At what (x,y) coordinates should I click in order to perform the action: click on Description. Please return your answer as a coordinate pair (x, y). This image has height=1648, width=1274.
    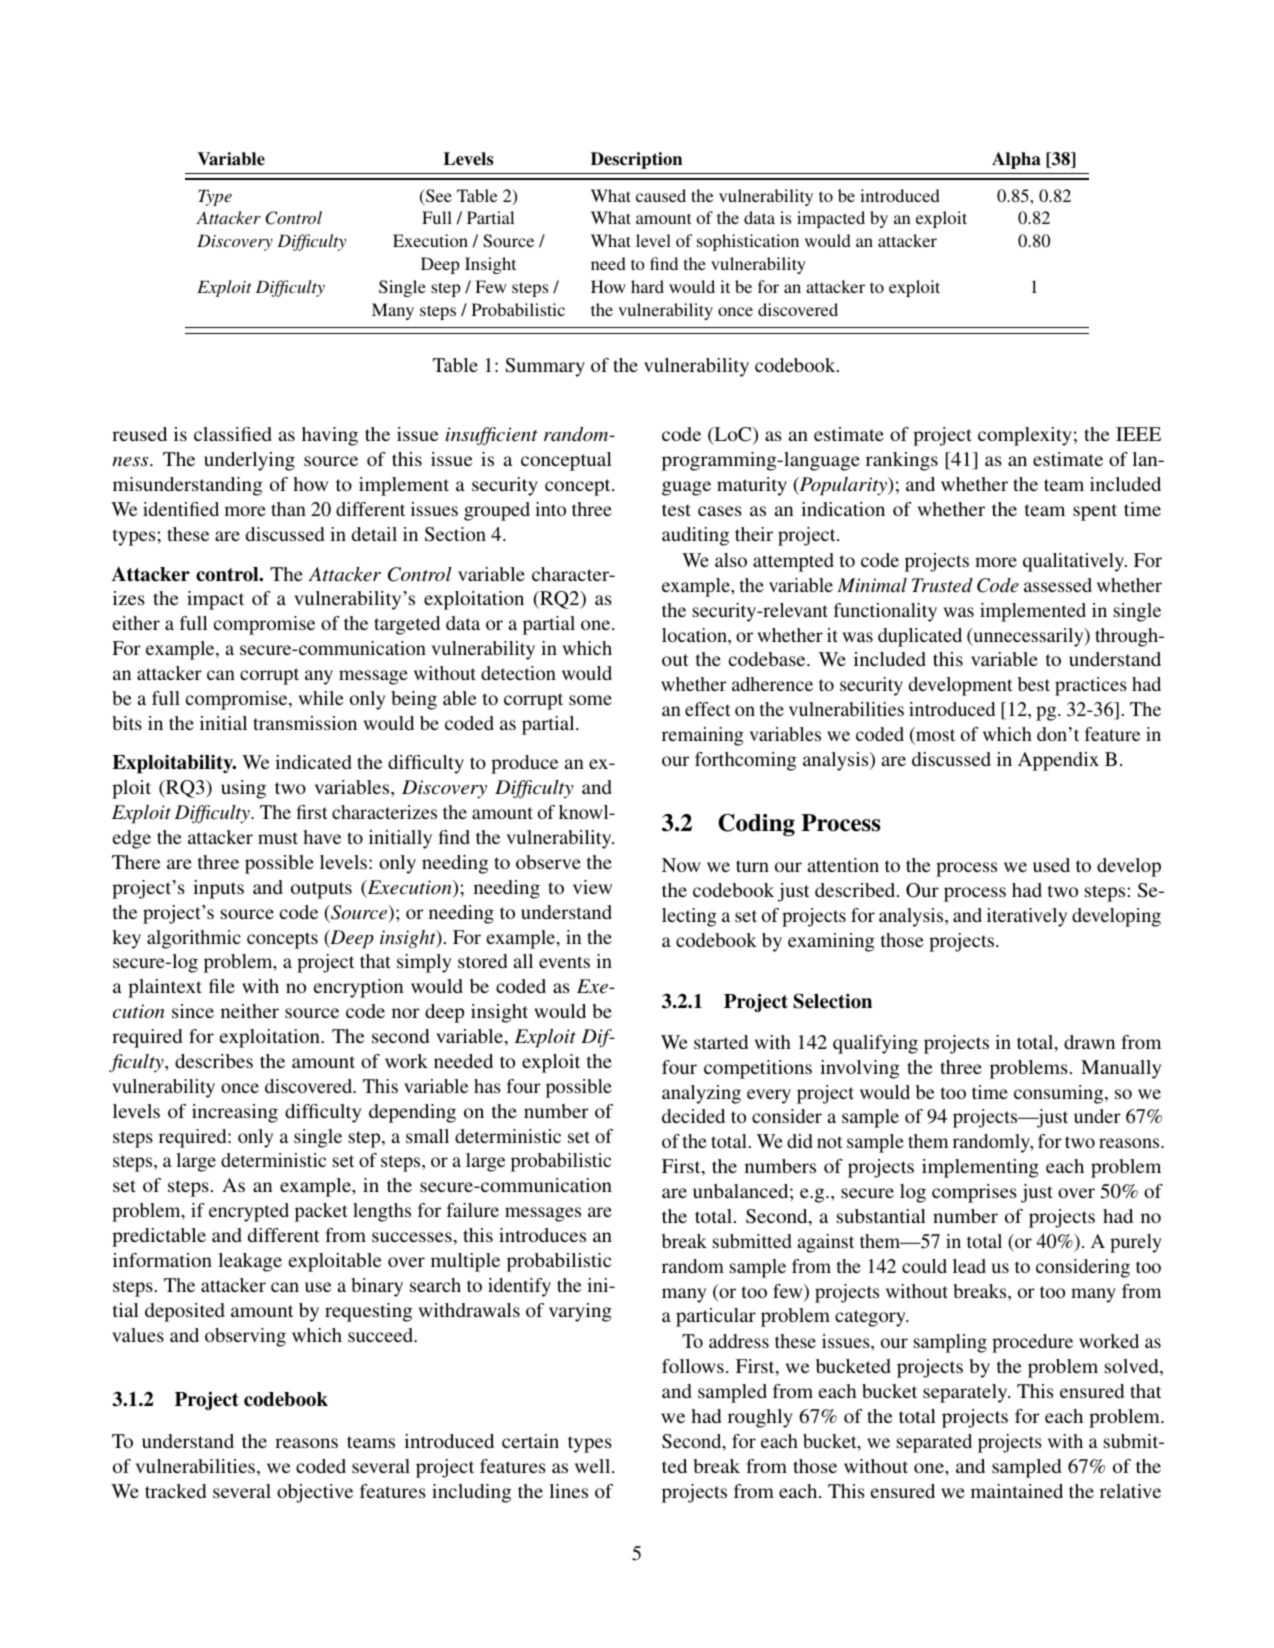
    Looking at the image, I should click on (636, 160).
